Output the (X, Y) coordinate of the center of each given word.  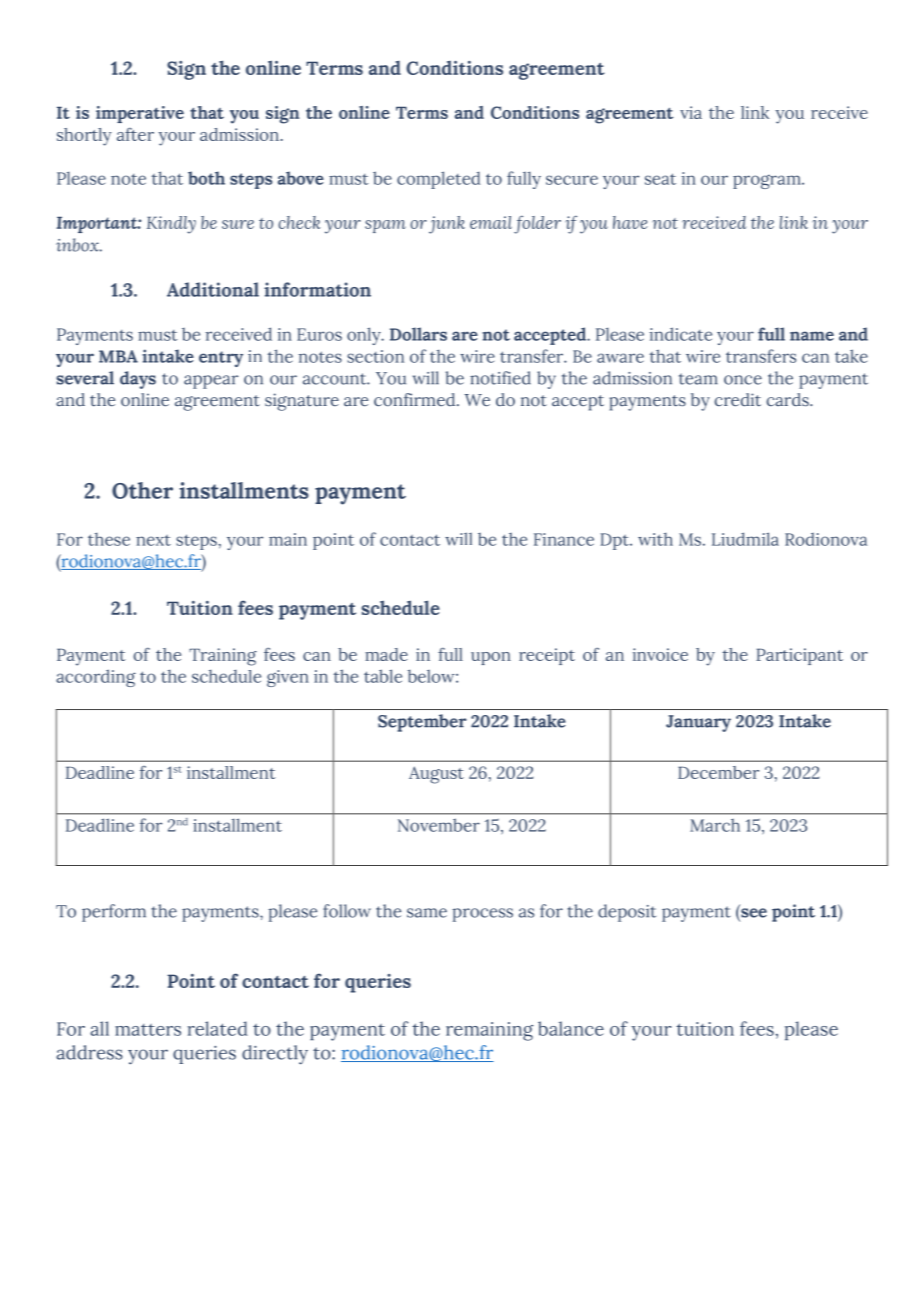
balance (571, 1028)
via (691, 112)
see (753, 912)
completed (438, 180)
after (135, 134)
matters (148, 1030)
